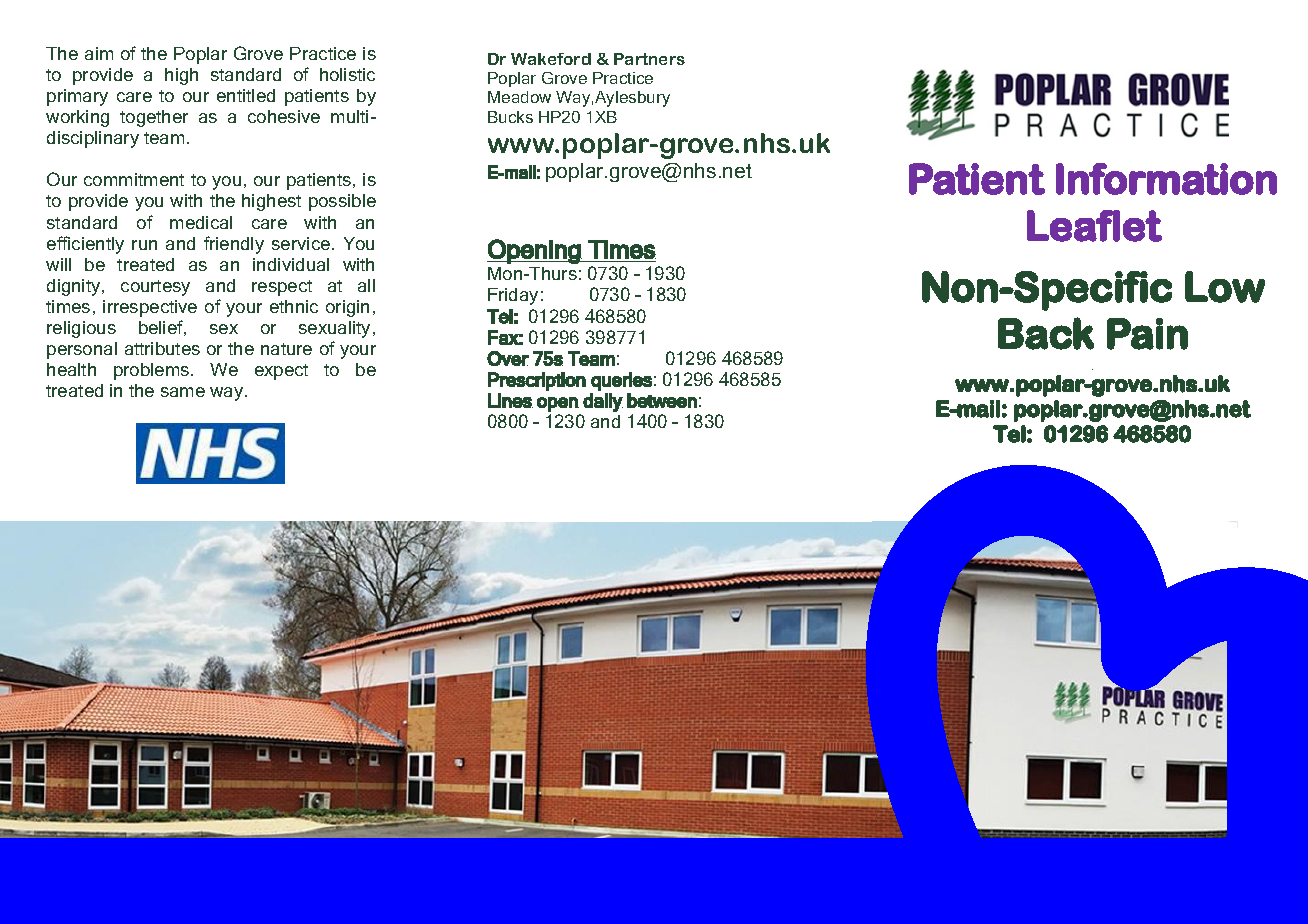  What do you see at coordinates (649, 59) in the document?
I see `Partners` at bounding box center [649, 59].
